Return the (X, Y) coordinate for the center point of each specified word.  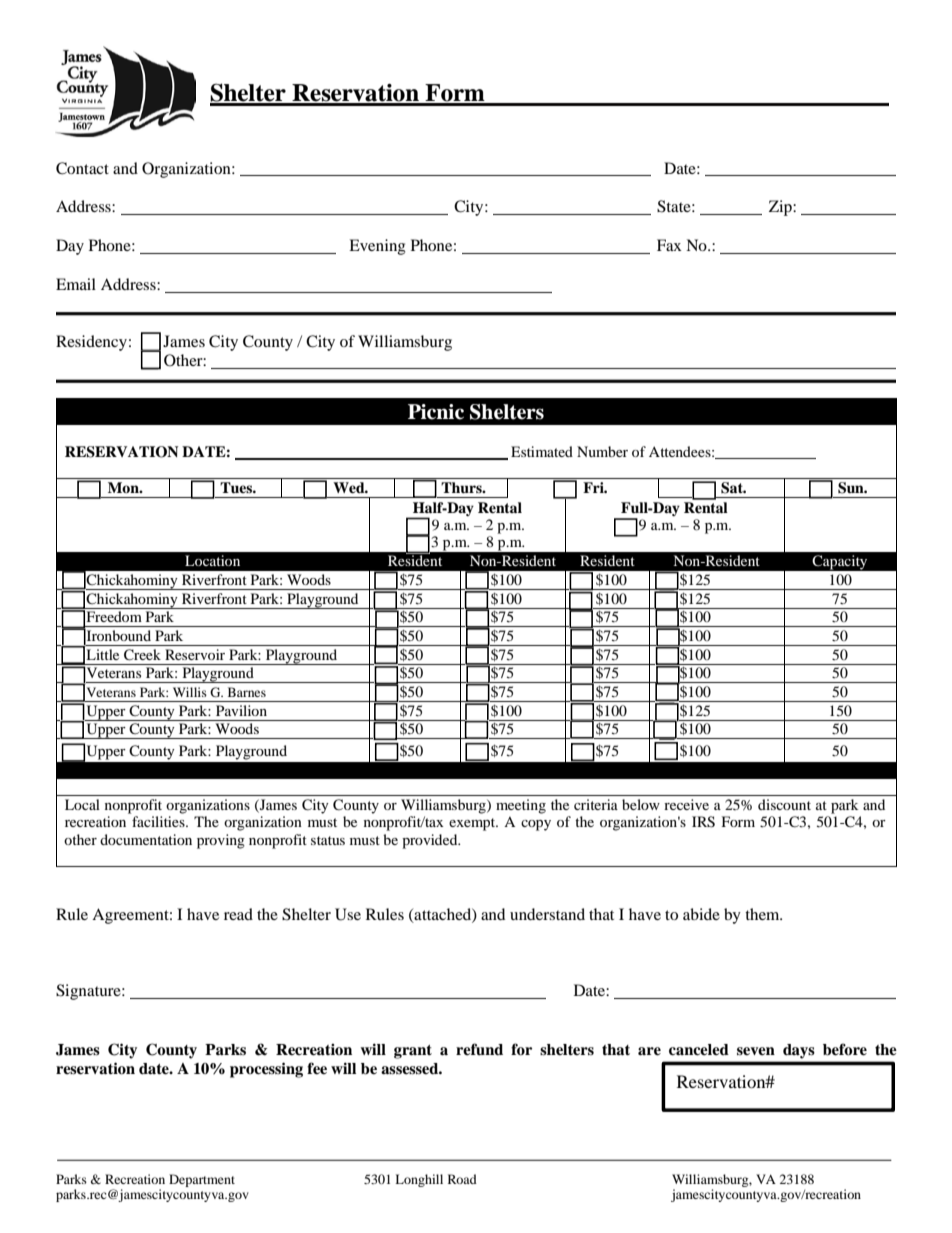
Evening (377, 247)
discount (784, 804)
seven (756, 1051)
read (238, 914)
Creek (142, 655)
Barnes (247, 692)
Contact (82, 168)
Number (602, 451)
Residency (91, 343)
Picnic (436, 412)
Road (462, 1179)
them (763, 914)
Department (202, 1180)
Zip (781, 208)
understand (547, 914)
